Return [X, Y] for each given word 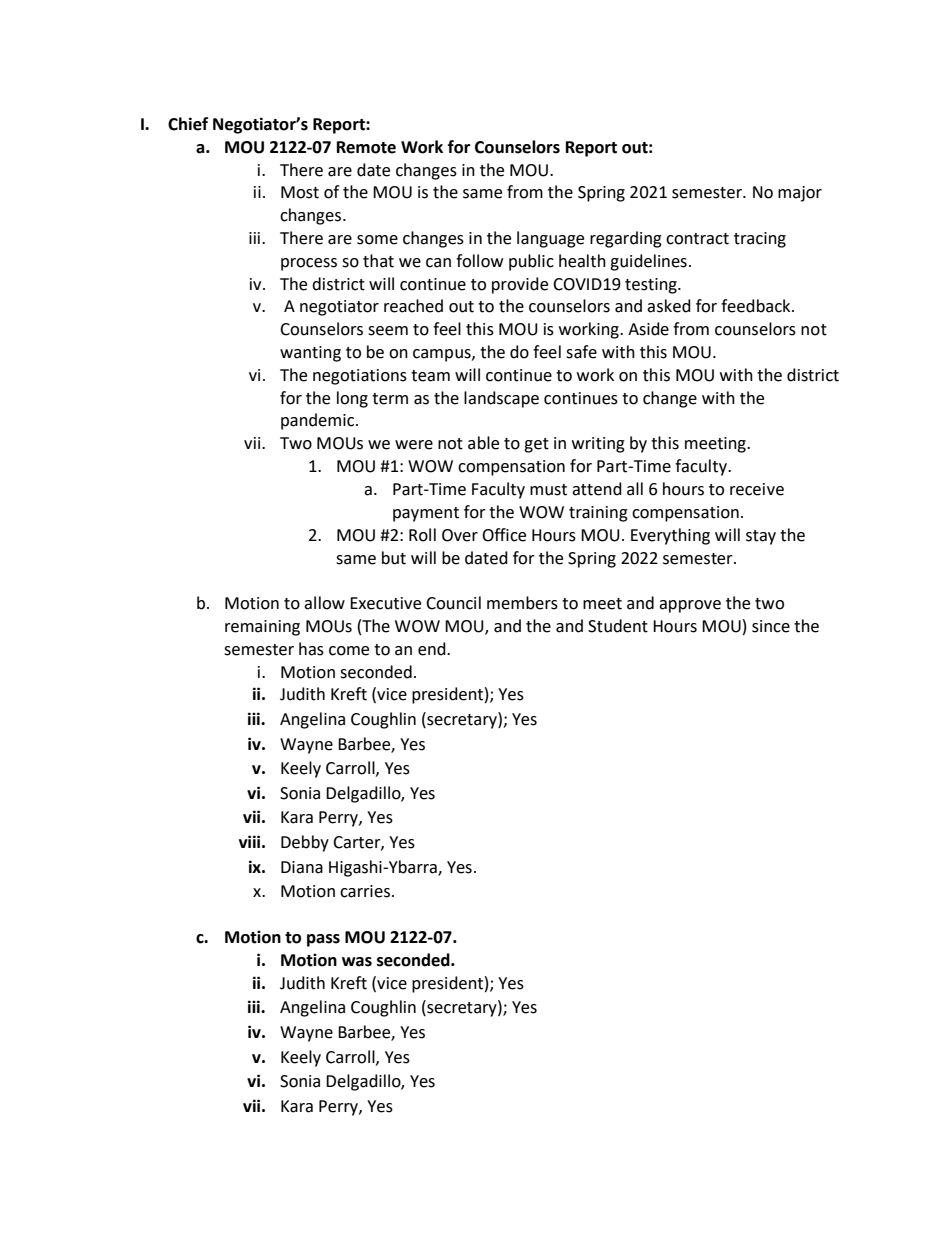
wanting [310, 354]
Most [300, 192]
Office [504, 535]
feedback [757, 306]
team [430, 376]
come [349, 651]
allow [324, 603]
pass [323, 940]
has [311, 649]
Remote [366, 147]
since [771, 626]
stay [761, 537]
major [800, 194]
